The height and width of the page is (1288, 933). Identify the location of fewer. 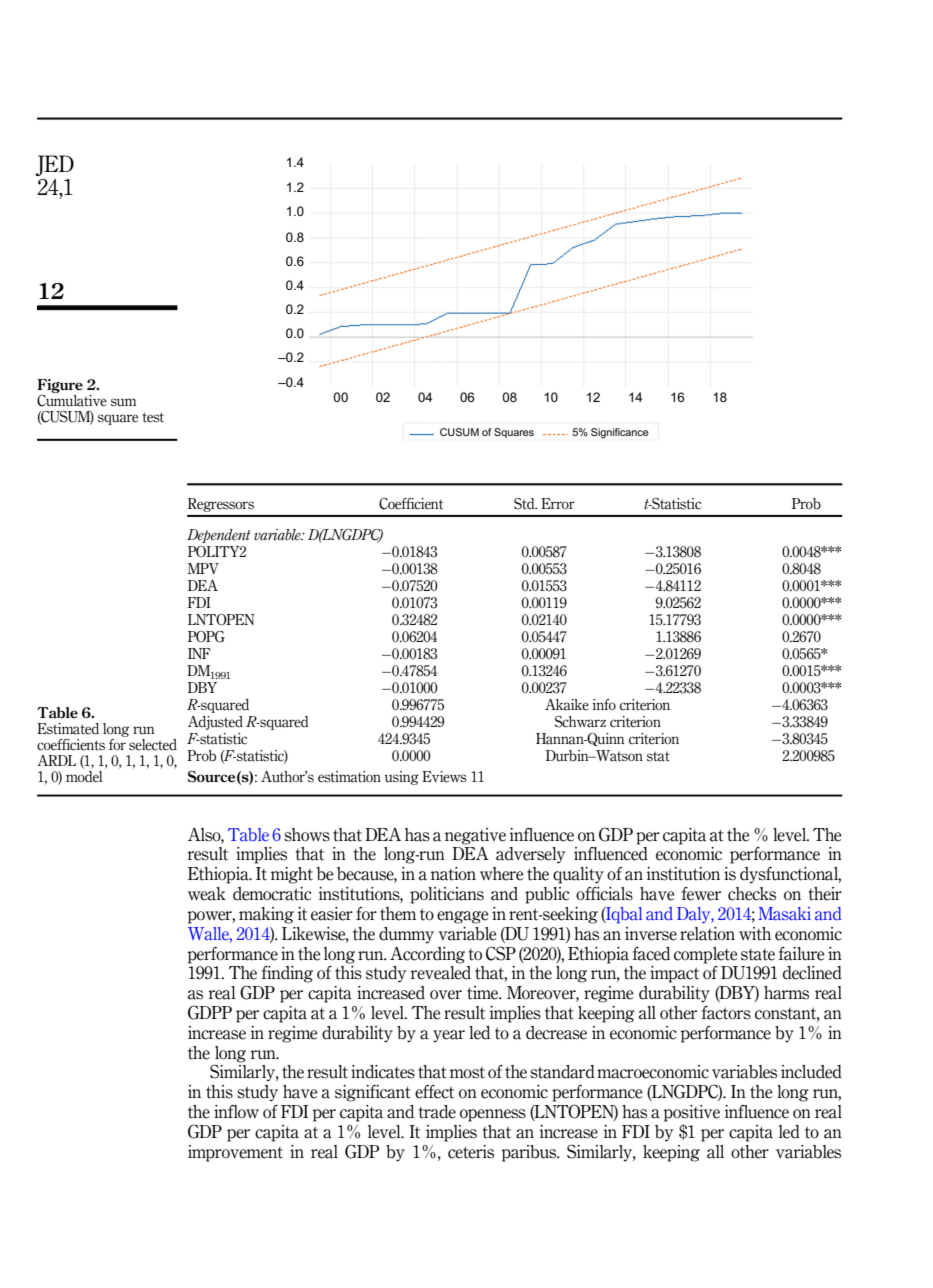
(701, 894).
